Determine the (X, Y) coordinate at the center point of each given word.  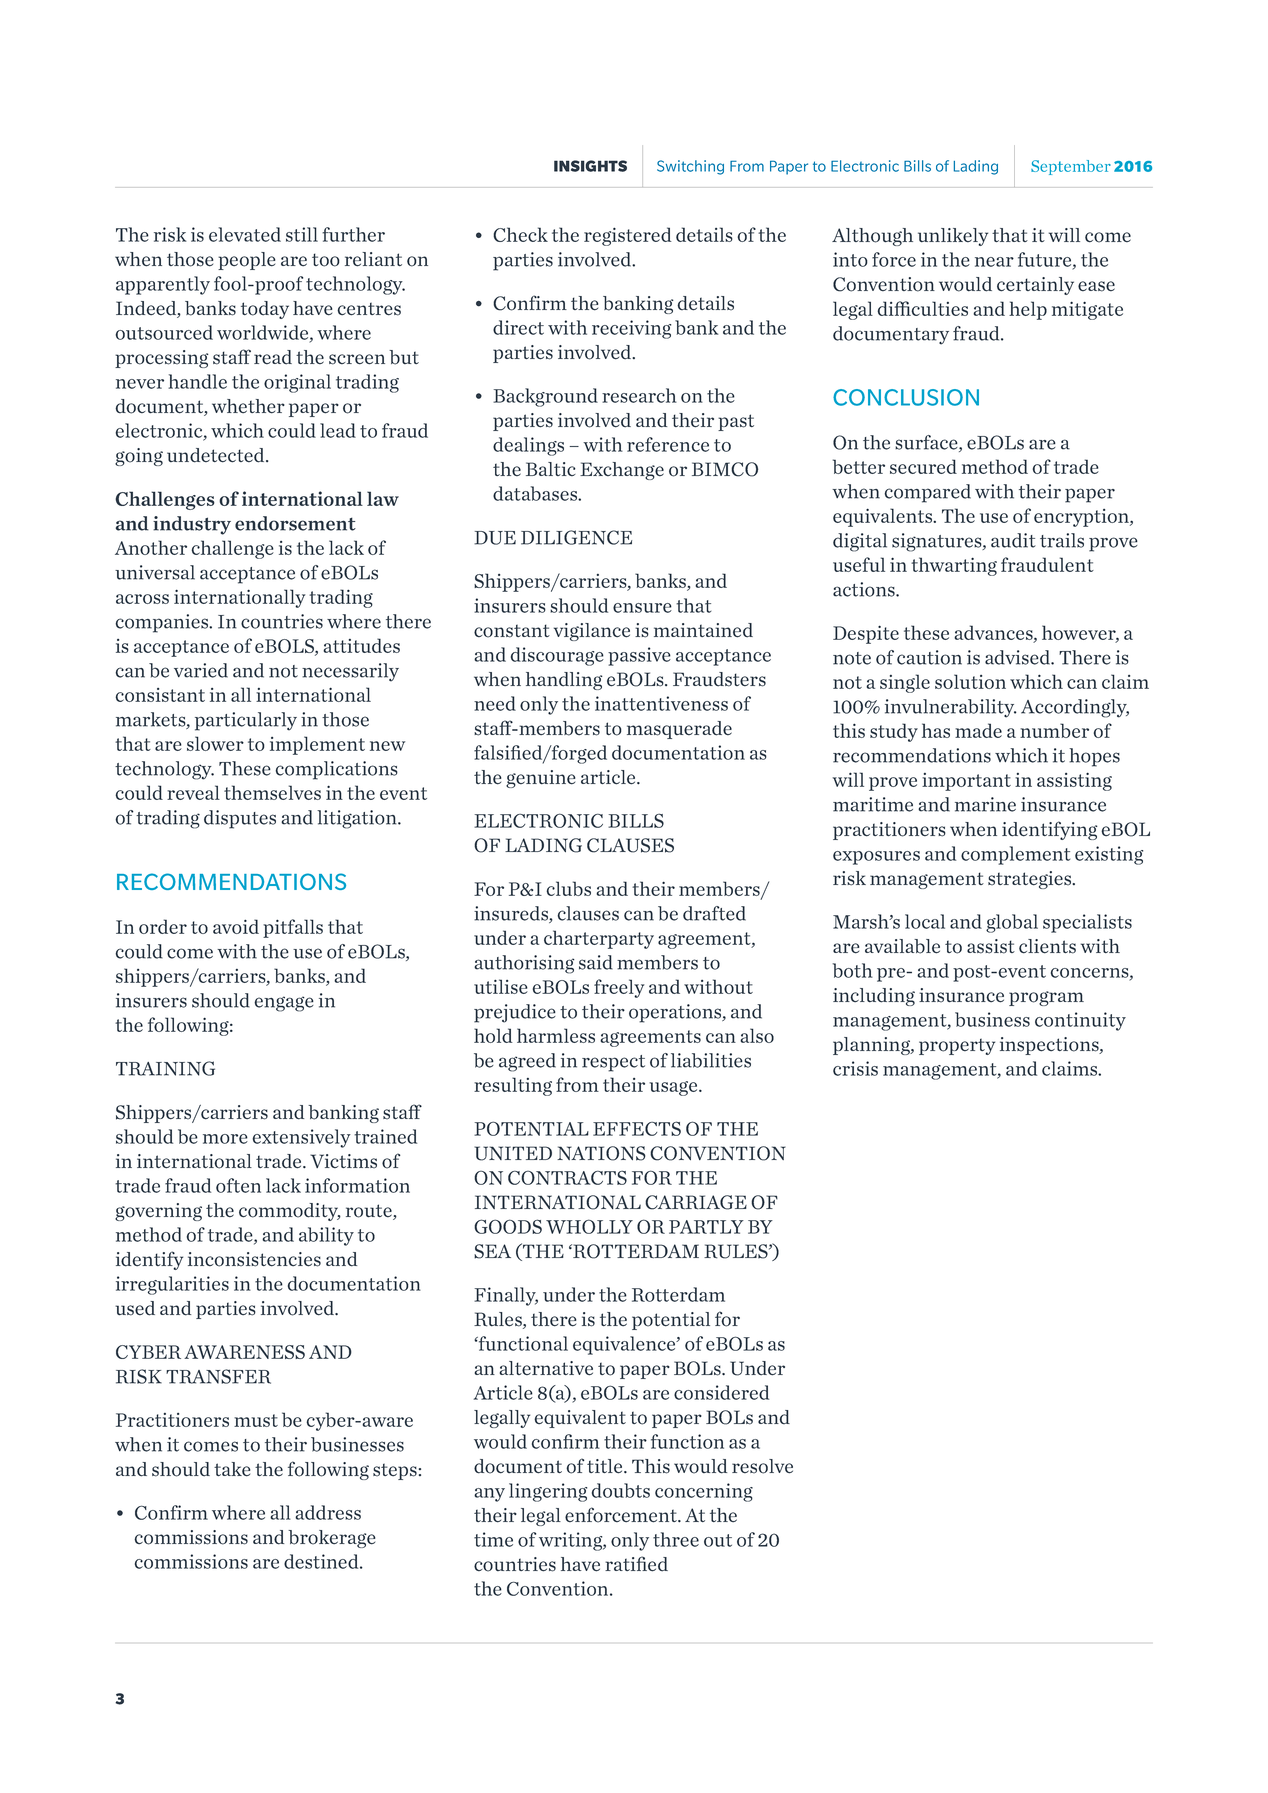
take (232, 1469)
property (957, 1046)
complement (1015, 855)
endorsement (295, 523)
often (238, 1185)
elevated (245, 234)
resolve (762, 1466)
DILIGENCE (576, 537)
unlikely (953, 237)
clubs (568, 888)
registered (628, 236)
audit (1013, 540)
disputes (240, 819)
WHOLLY (589, 1226)
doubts (621, 1490)
